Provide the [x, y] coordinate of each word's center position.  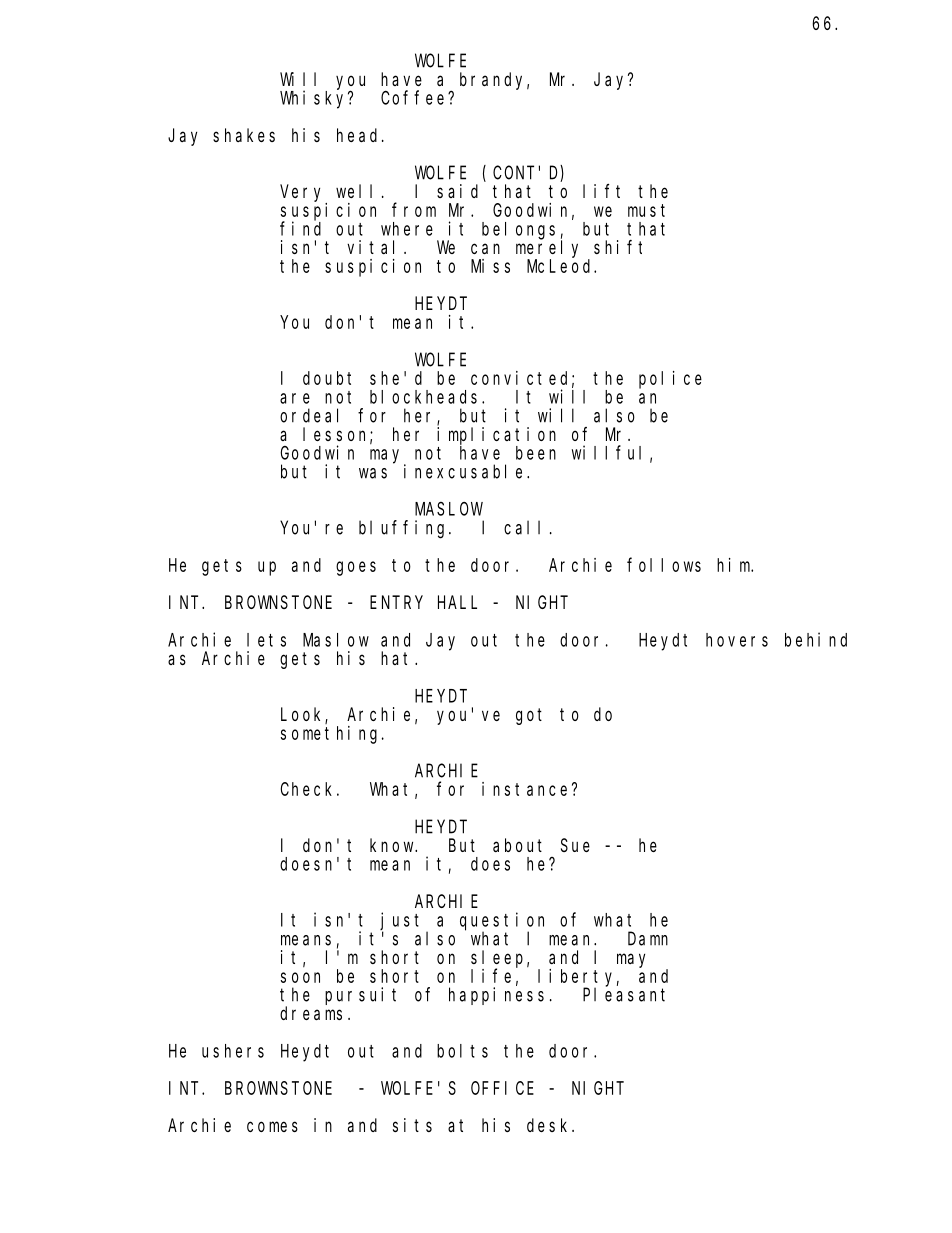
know [393, 845]
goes [356, 568]
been [536, 453]
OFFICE [502, 1088]
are [295, 398]
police [670, 380]
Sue [575, 845]
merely [547, 249]
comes [272, 1126]
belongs [518, 231]
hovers [737, 640]
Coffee [415, 97]
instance [524, 789]
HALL [457, 602]
